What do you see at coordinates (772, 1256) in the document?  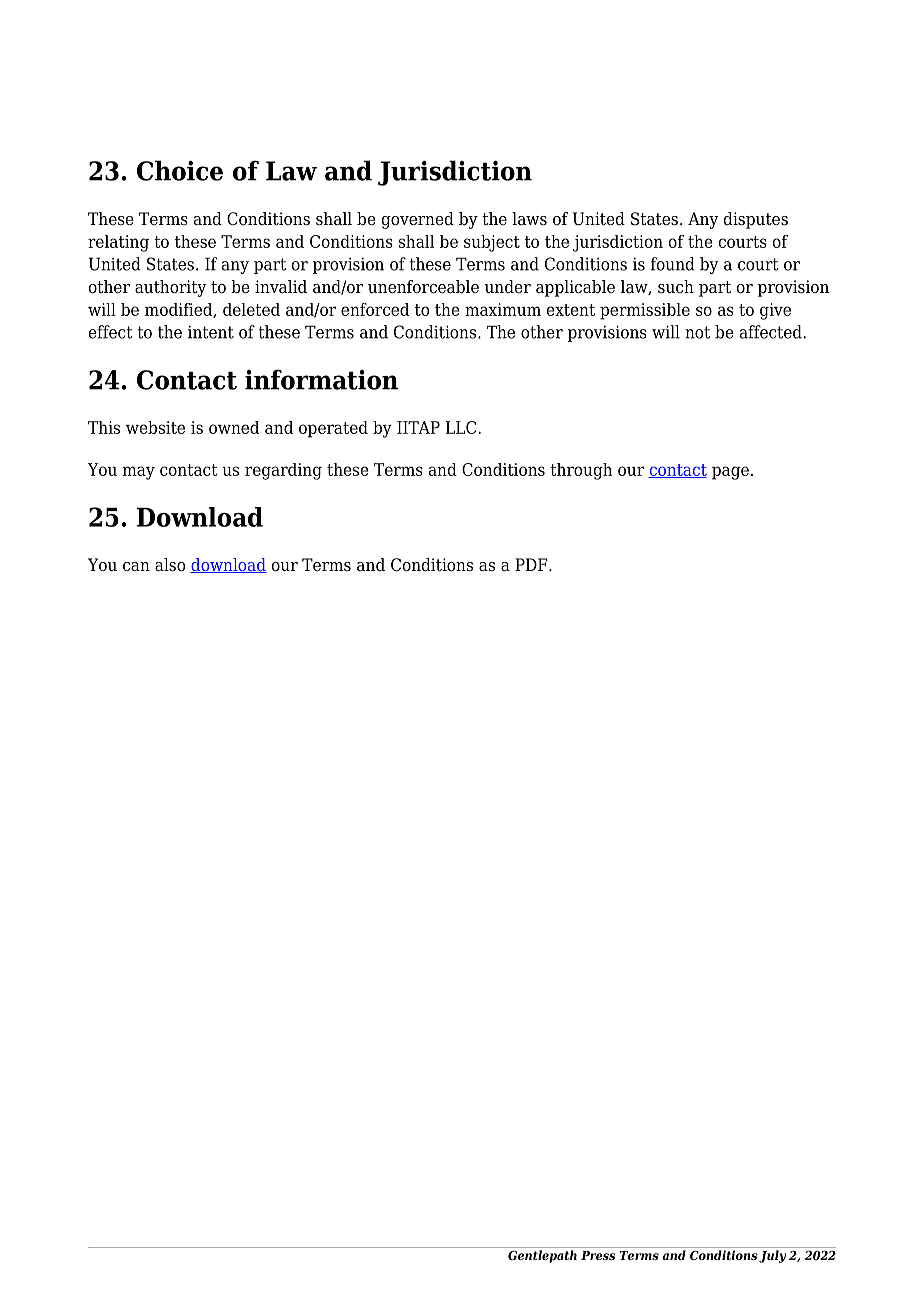 I see `July` at bounding box center [772, 1256].
